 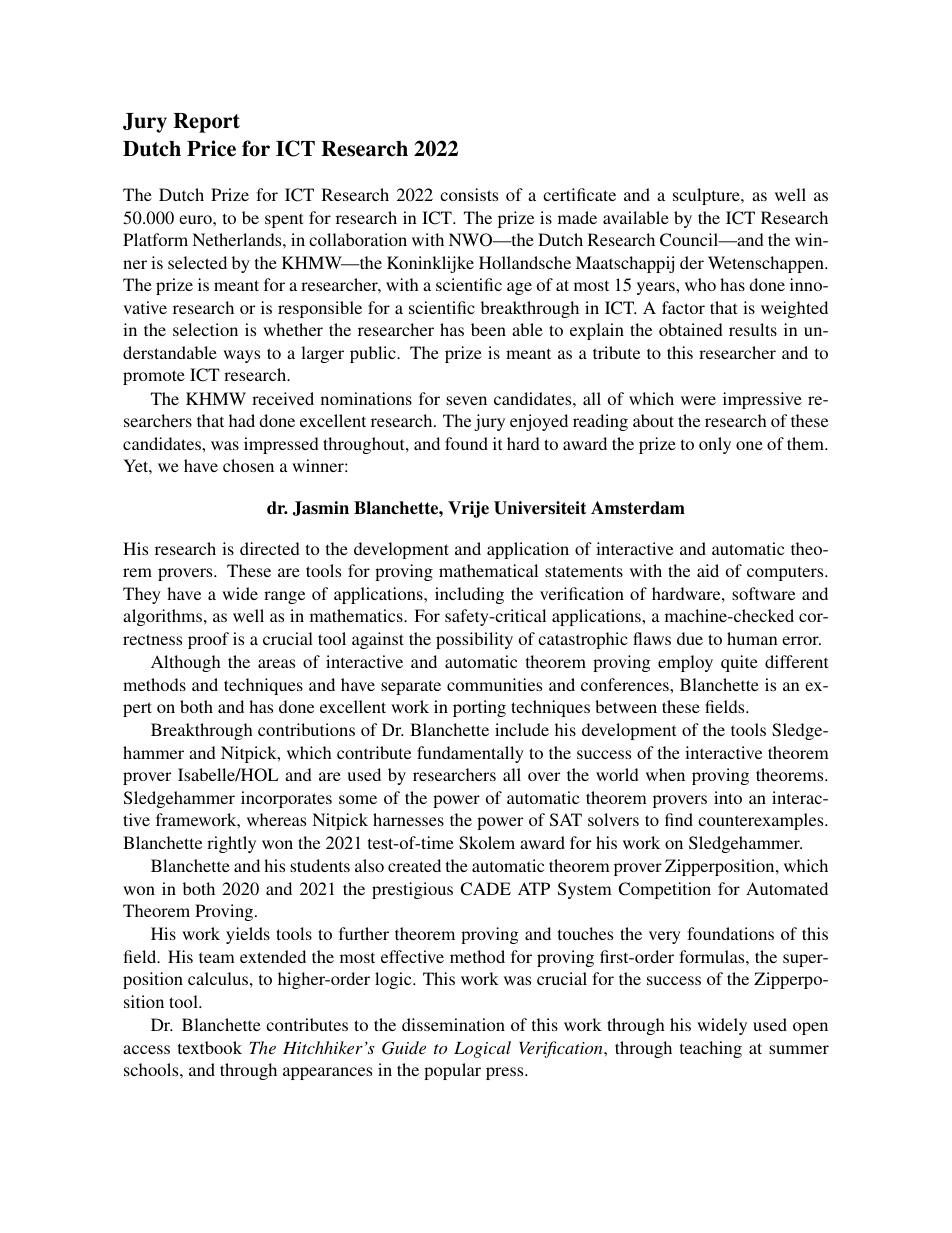 I want to click on contributions, so click(x=306, y=729).
